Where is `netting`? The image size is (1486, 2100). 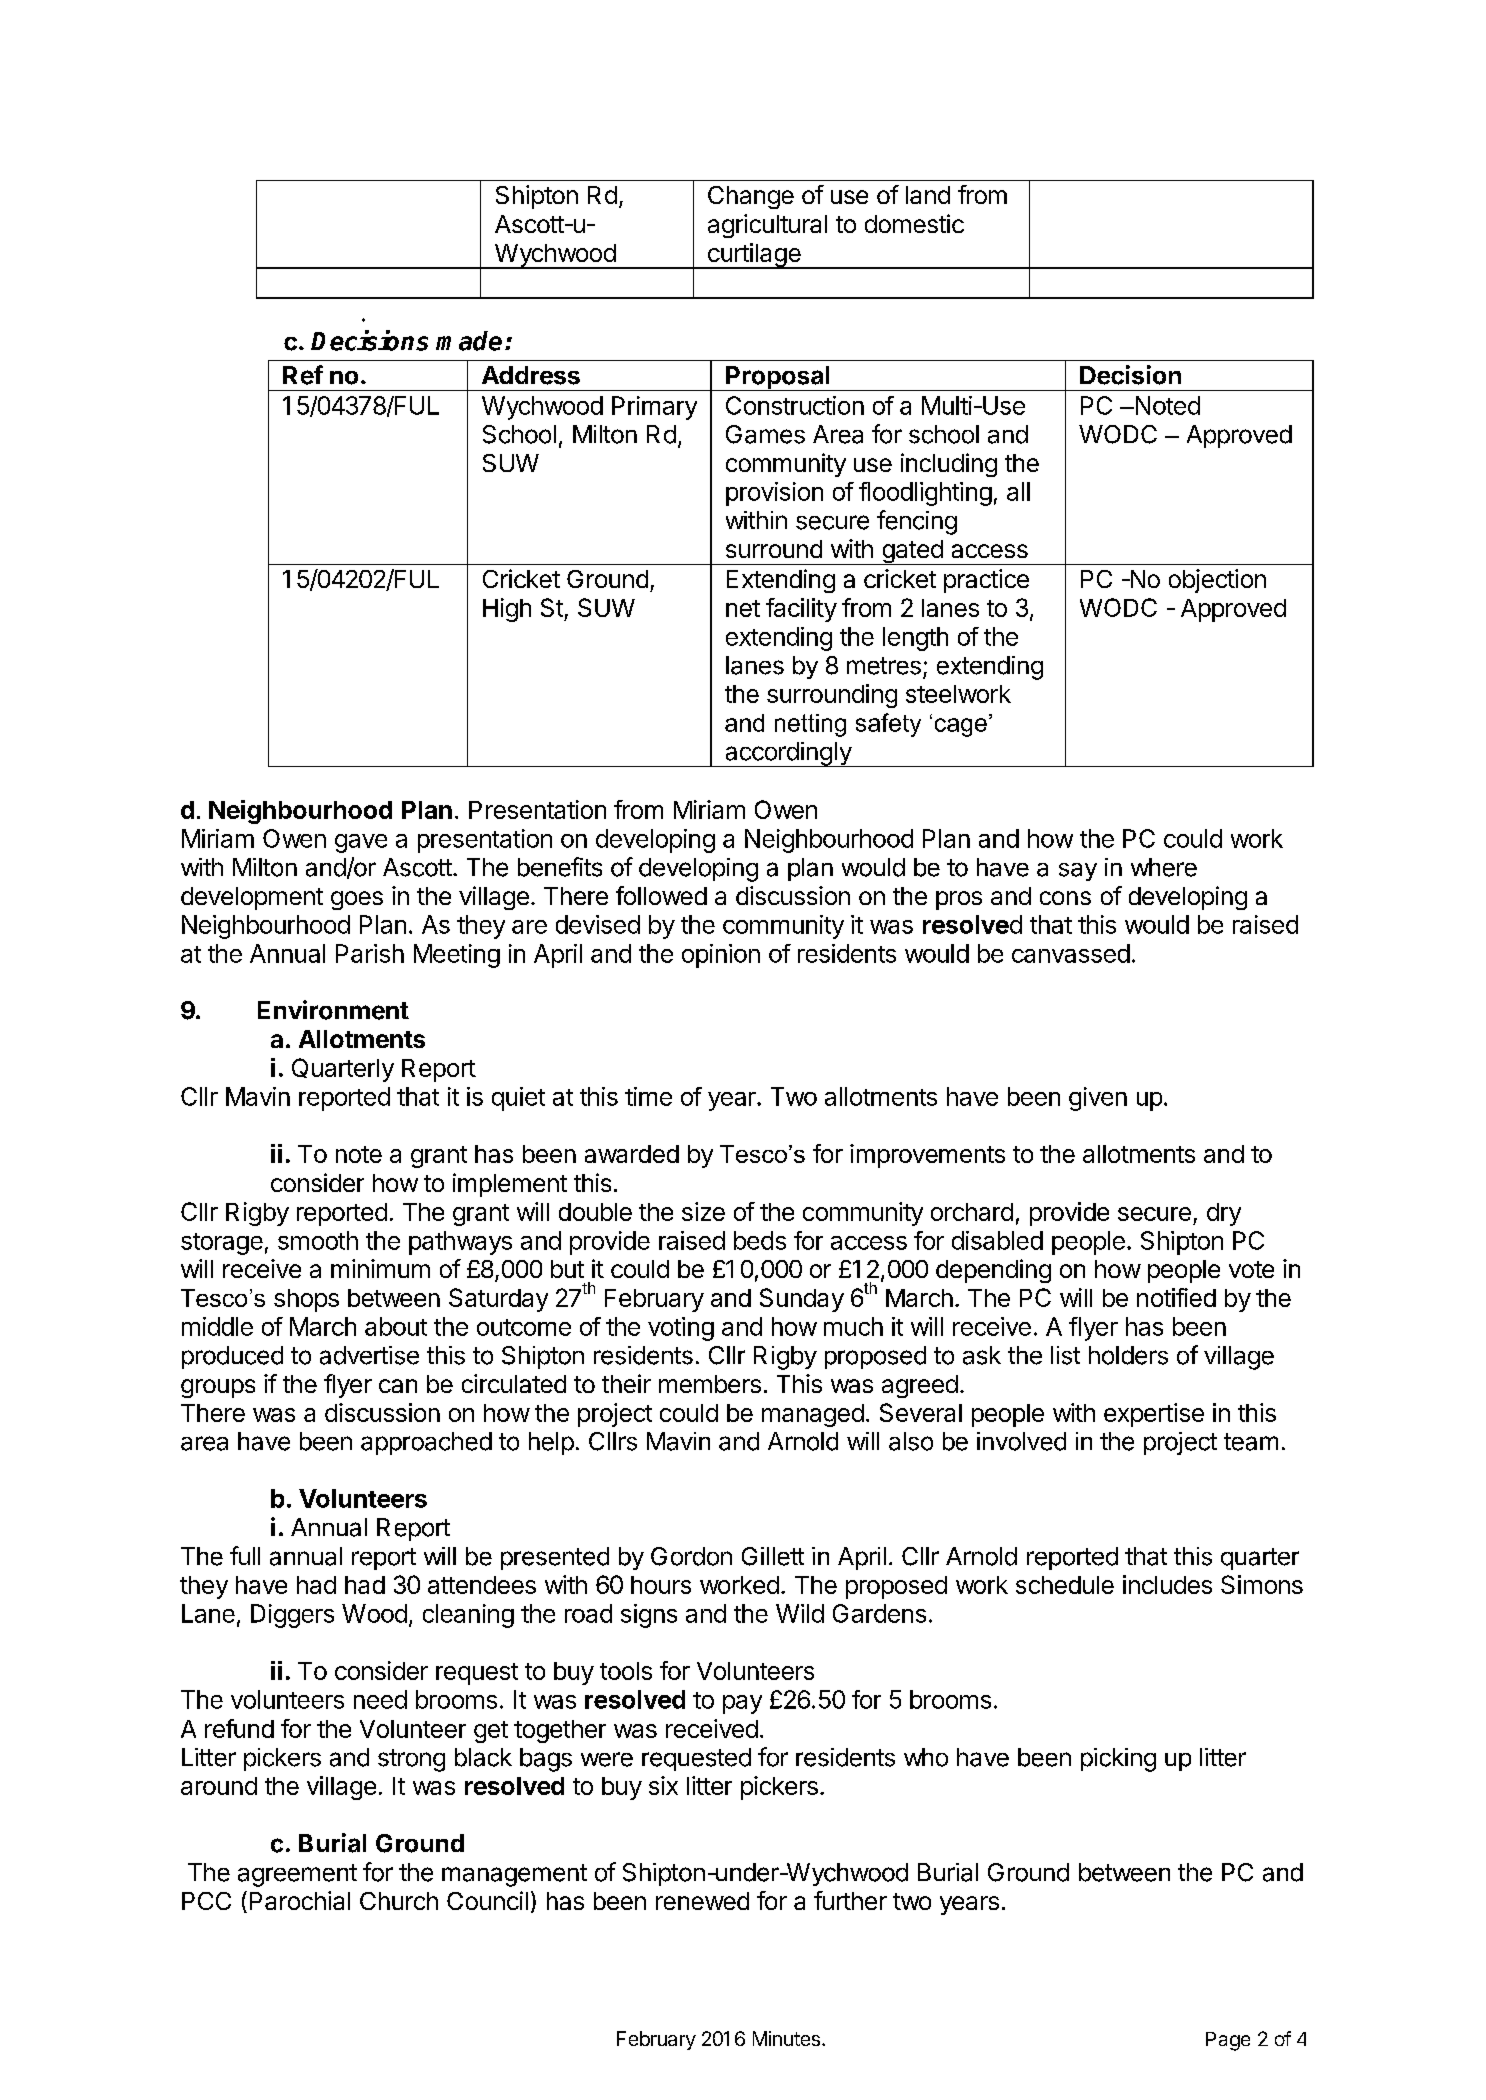 netting is located at coordinates (810, 725).
